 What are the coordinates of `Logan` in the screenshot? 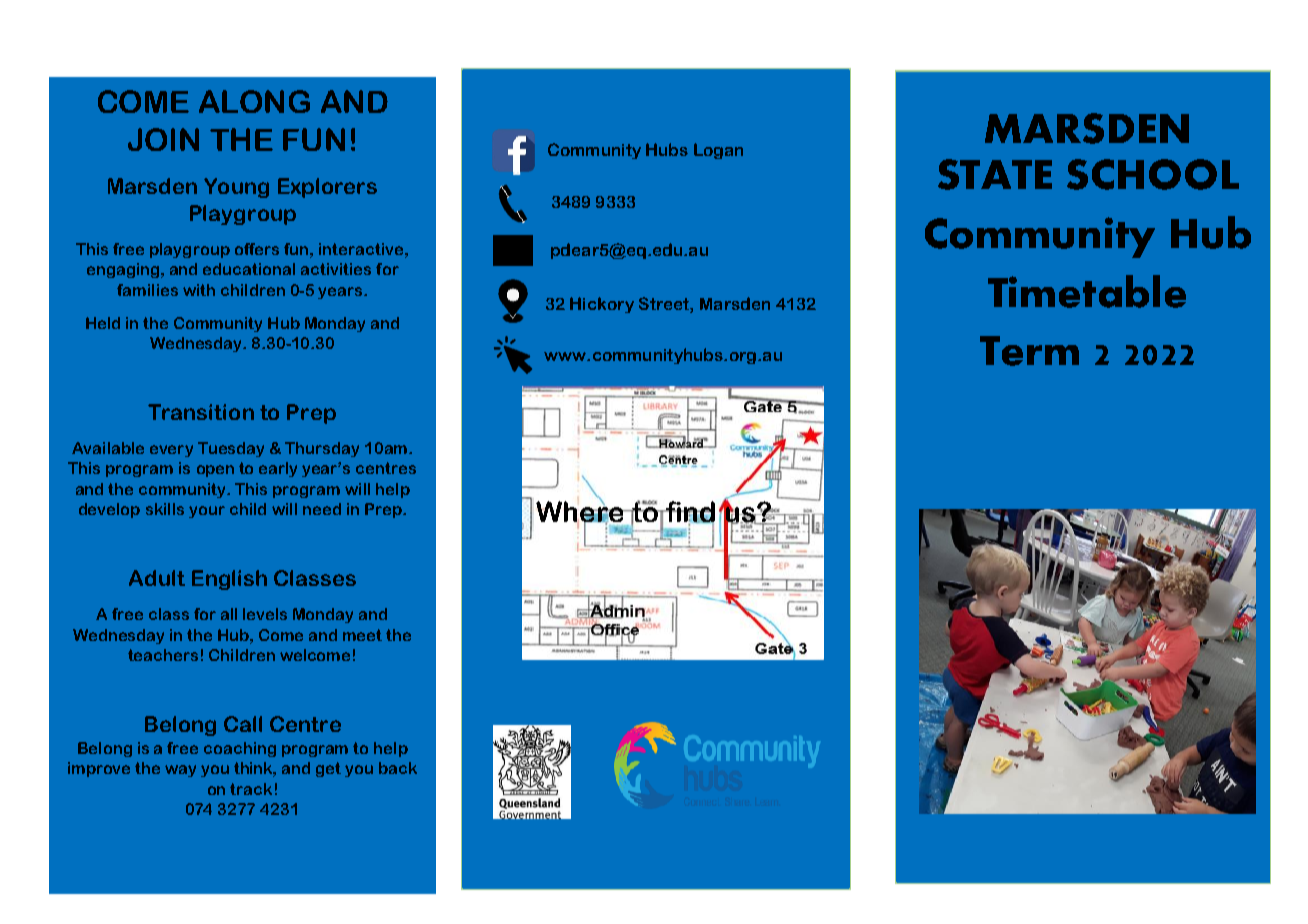 It's located at (718, 151).
